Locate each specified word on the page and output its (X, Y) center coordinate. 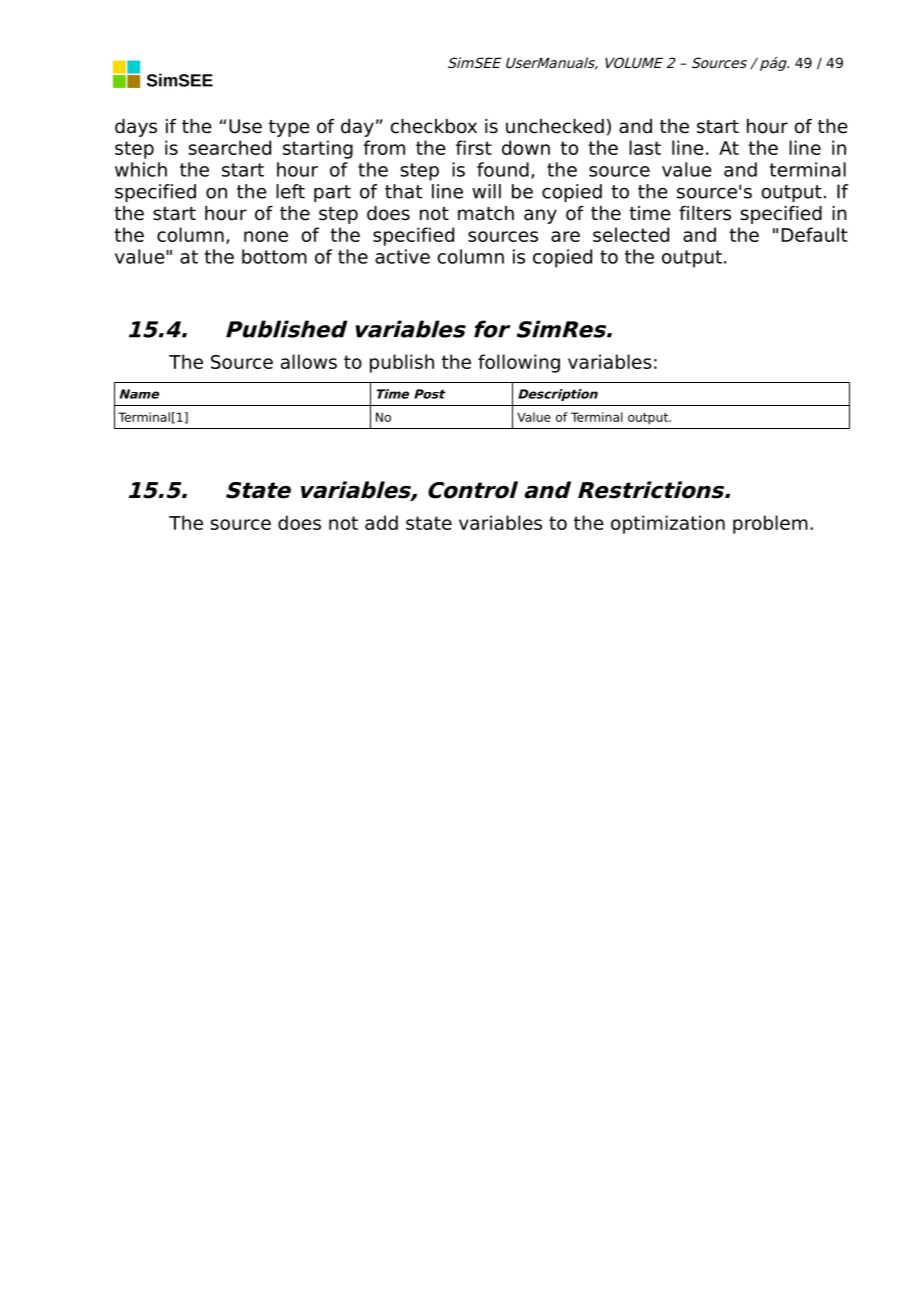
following (519, 363)
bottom (274, 256)
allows (309, 361)
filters (705, 213)
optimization (668, 524)
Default (815, 234)
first (474, 147)
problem (770, 524)
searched (229, 147)
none (266, 236)
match (486, 213)
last (645, 147)
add (381, 522)
